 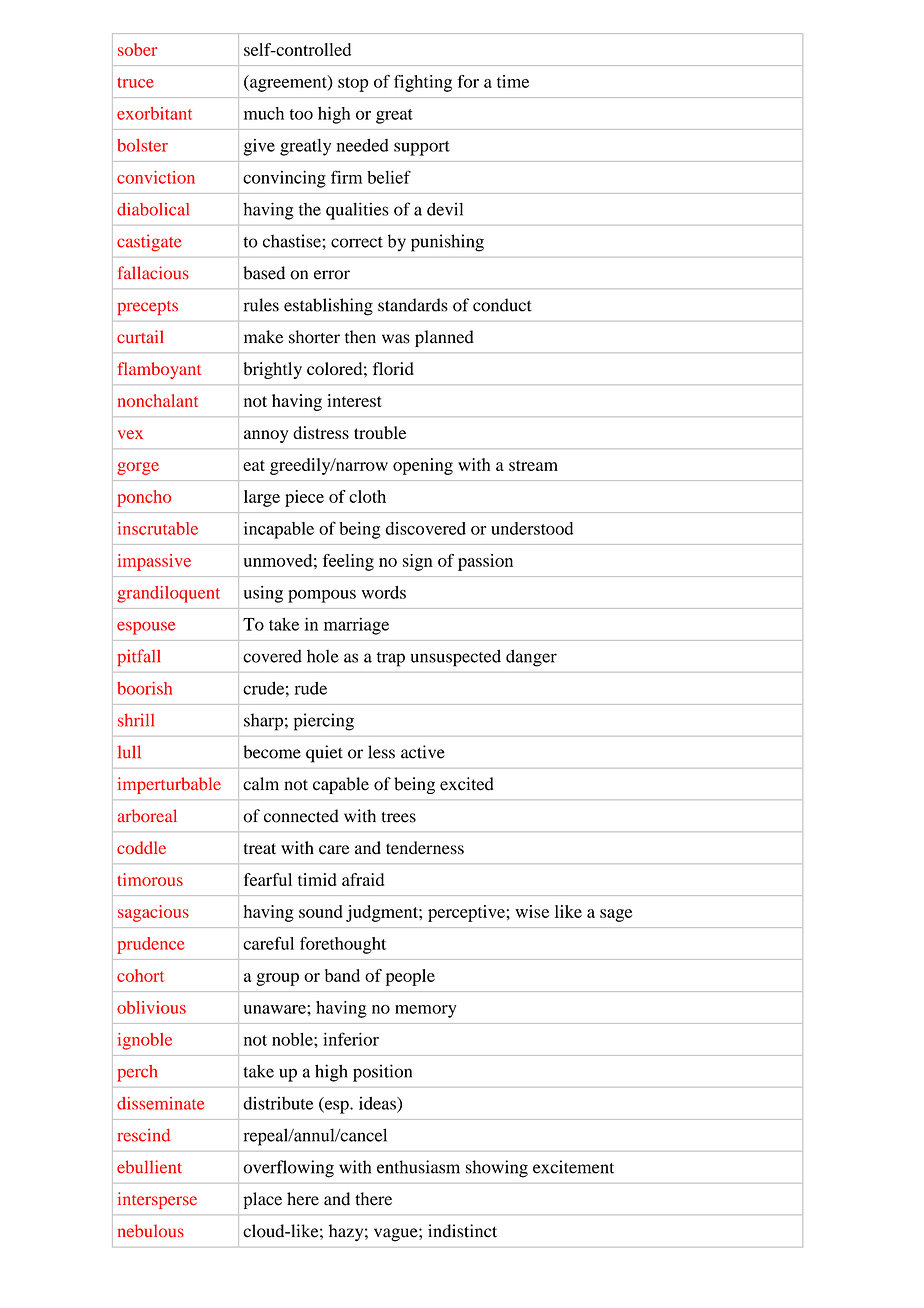 I want to click on florid, so click(x=393, y=368).
